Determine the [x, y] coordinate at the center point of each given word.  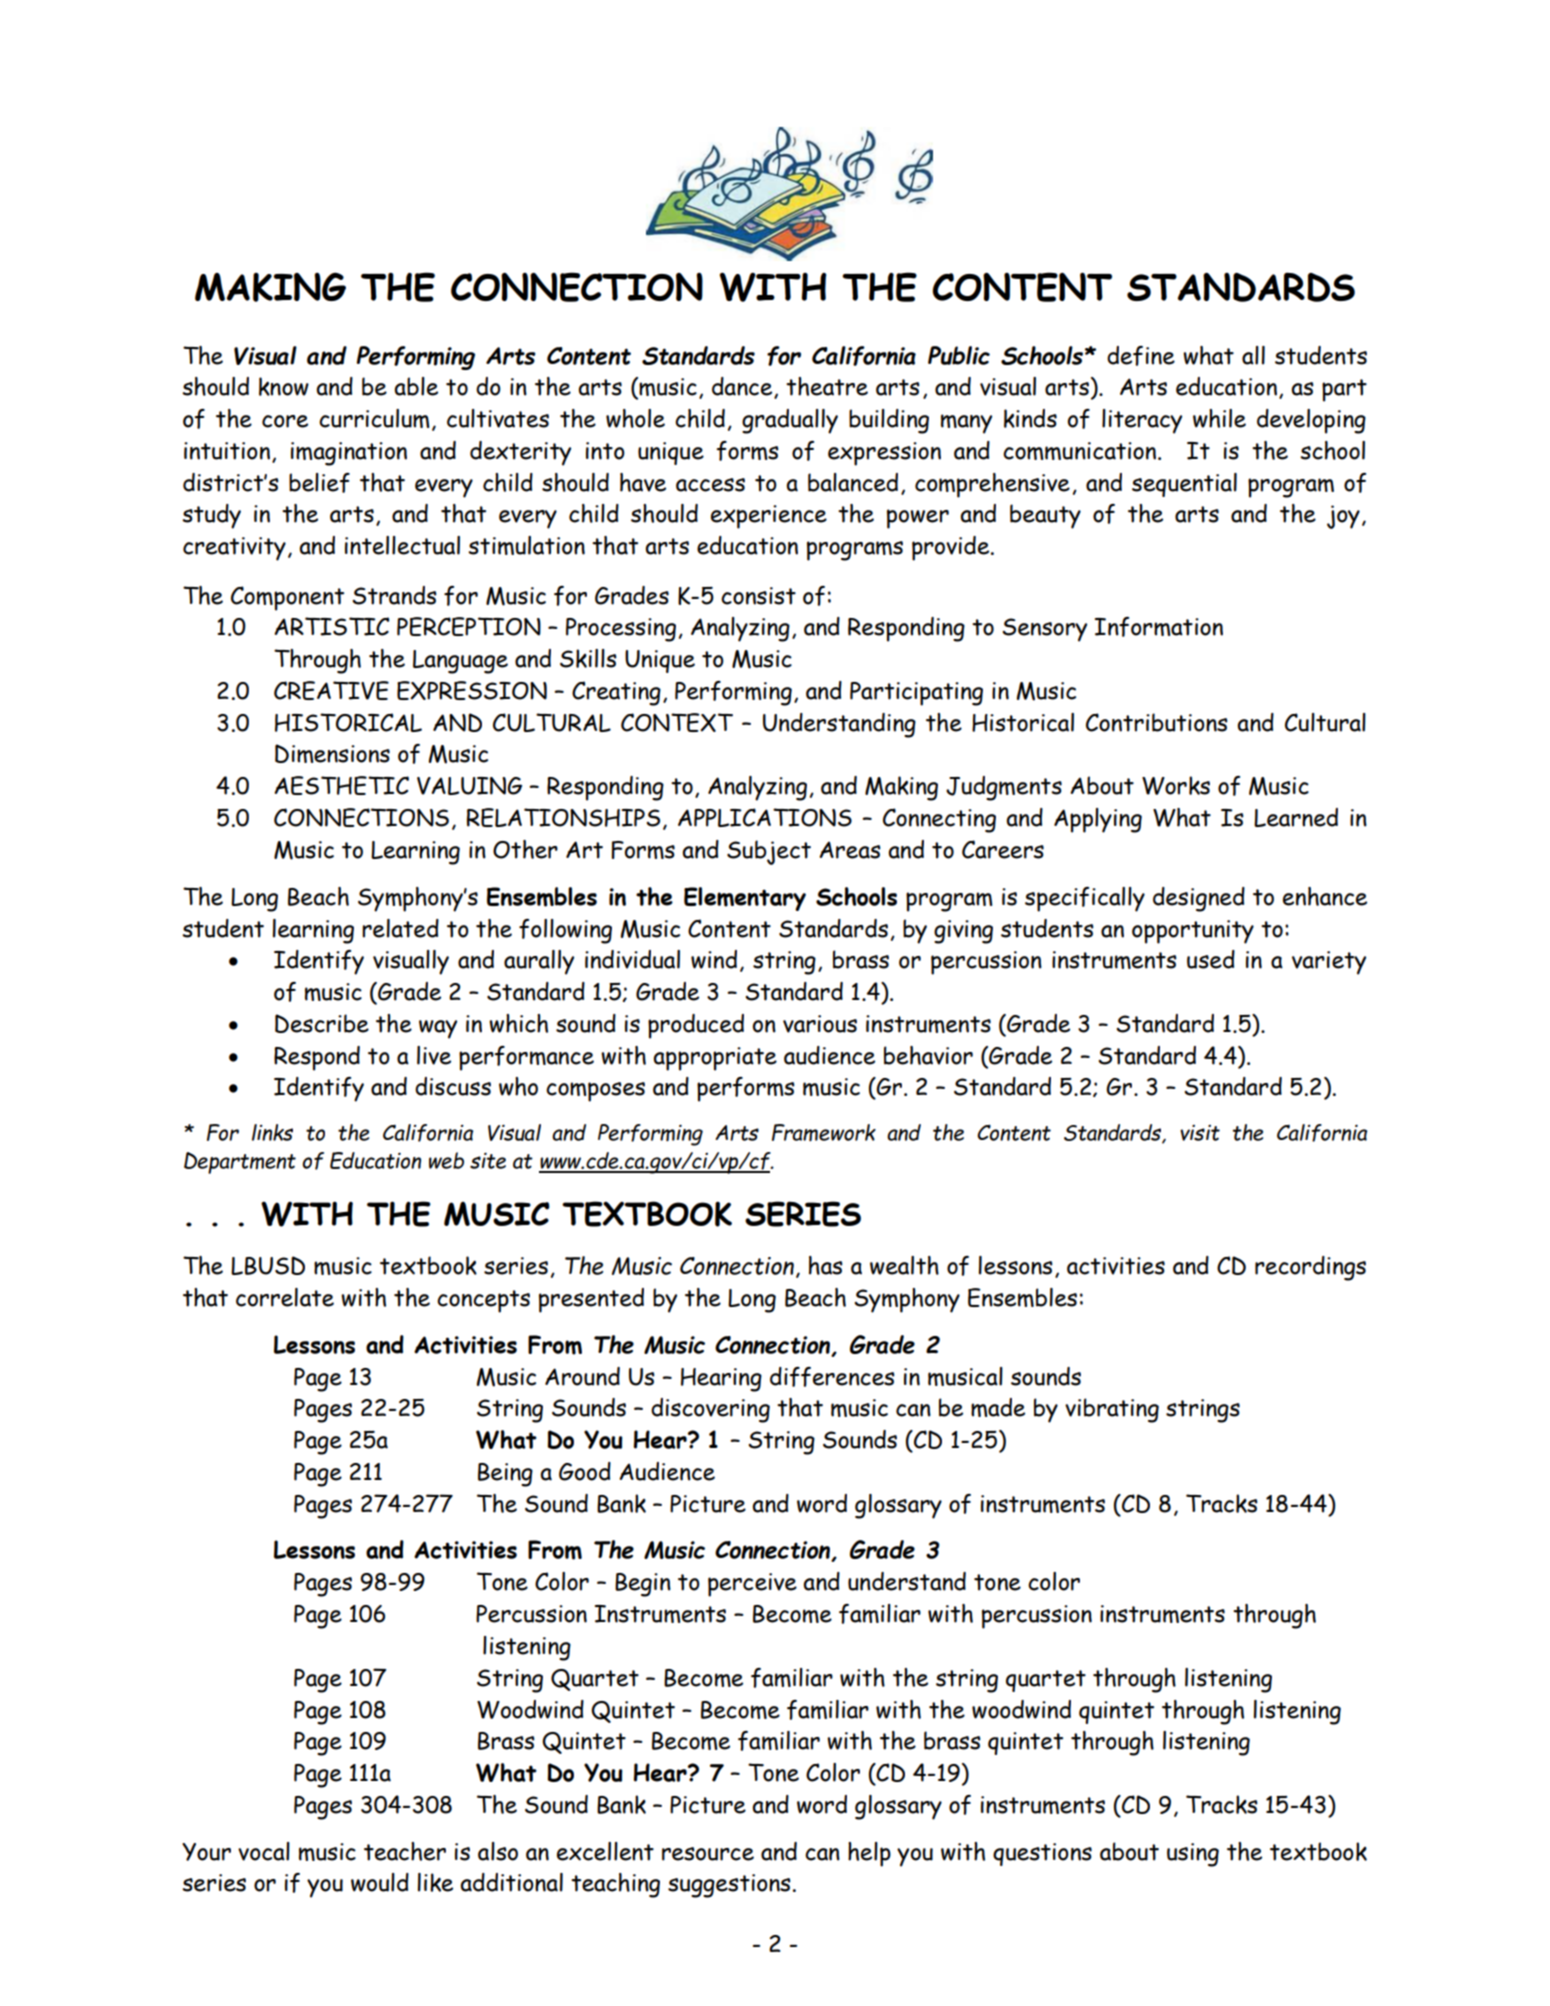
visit [1200, 1133]
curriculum [374, 418]
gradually [790, 421]
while [1219, 418]
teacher [405, 1851]
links [272, 1132]
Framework [824, 1133]
